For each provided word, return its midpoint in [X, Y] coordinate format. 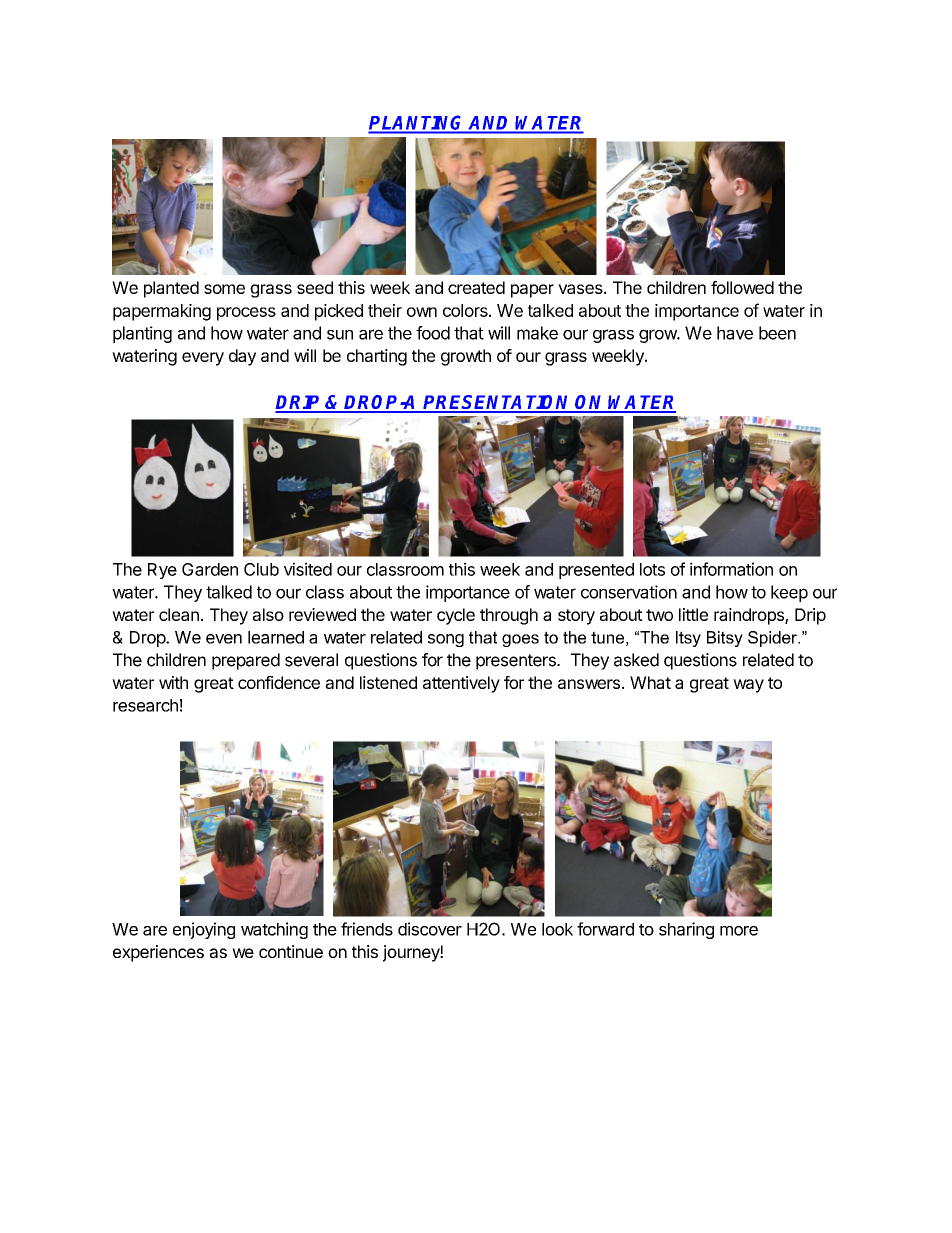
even [224, 639]
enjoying [204, 930]
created [476, 287]
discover [430, 929]
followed [742, 287]
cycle [456, 616]
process [246, 314]
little [693, 614]
